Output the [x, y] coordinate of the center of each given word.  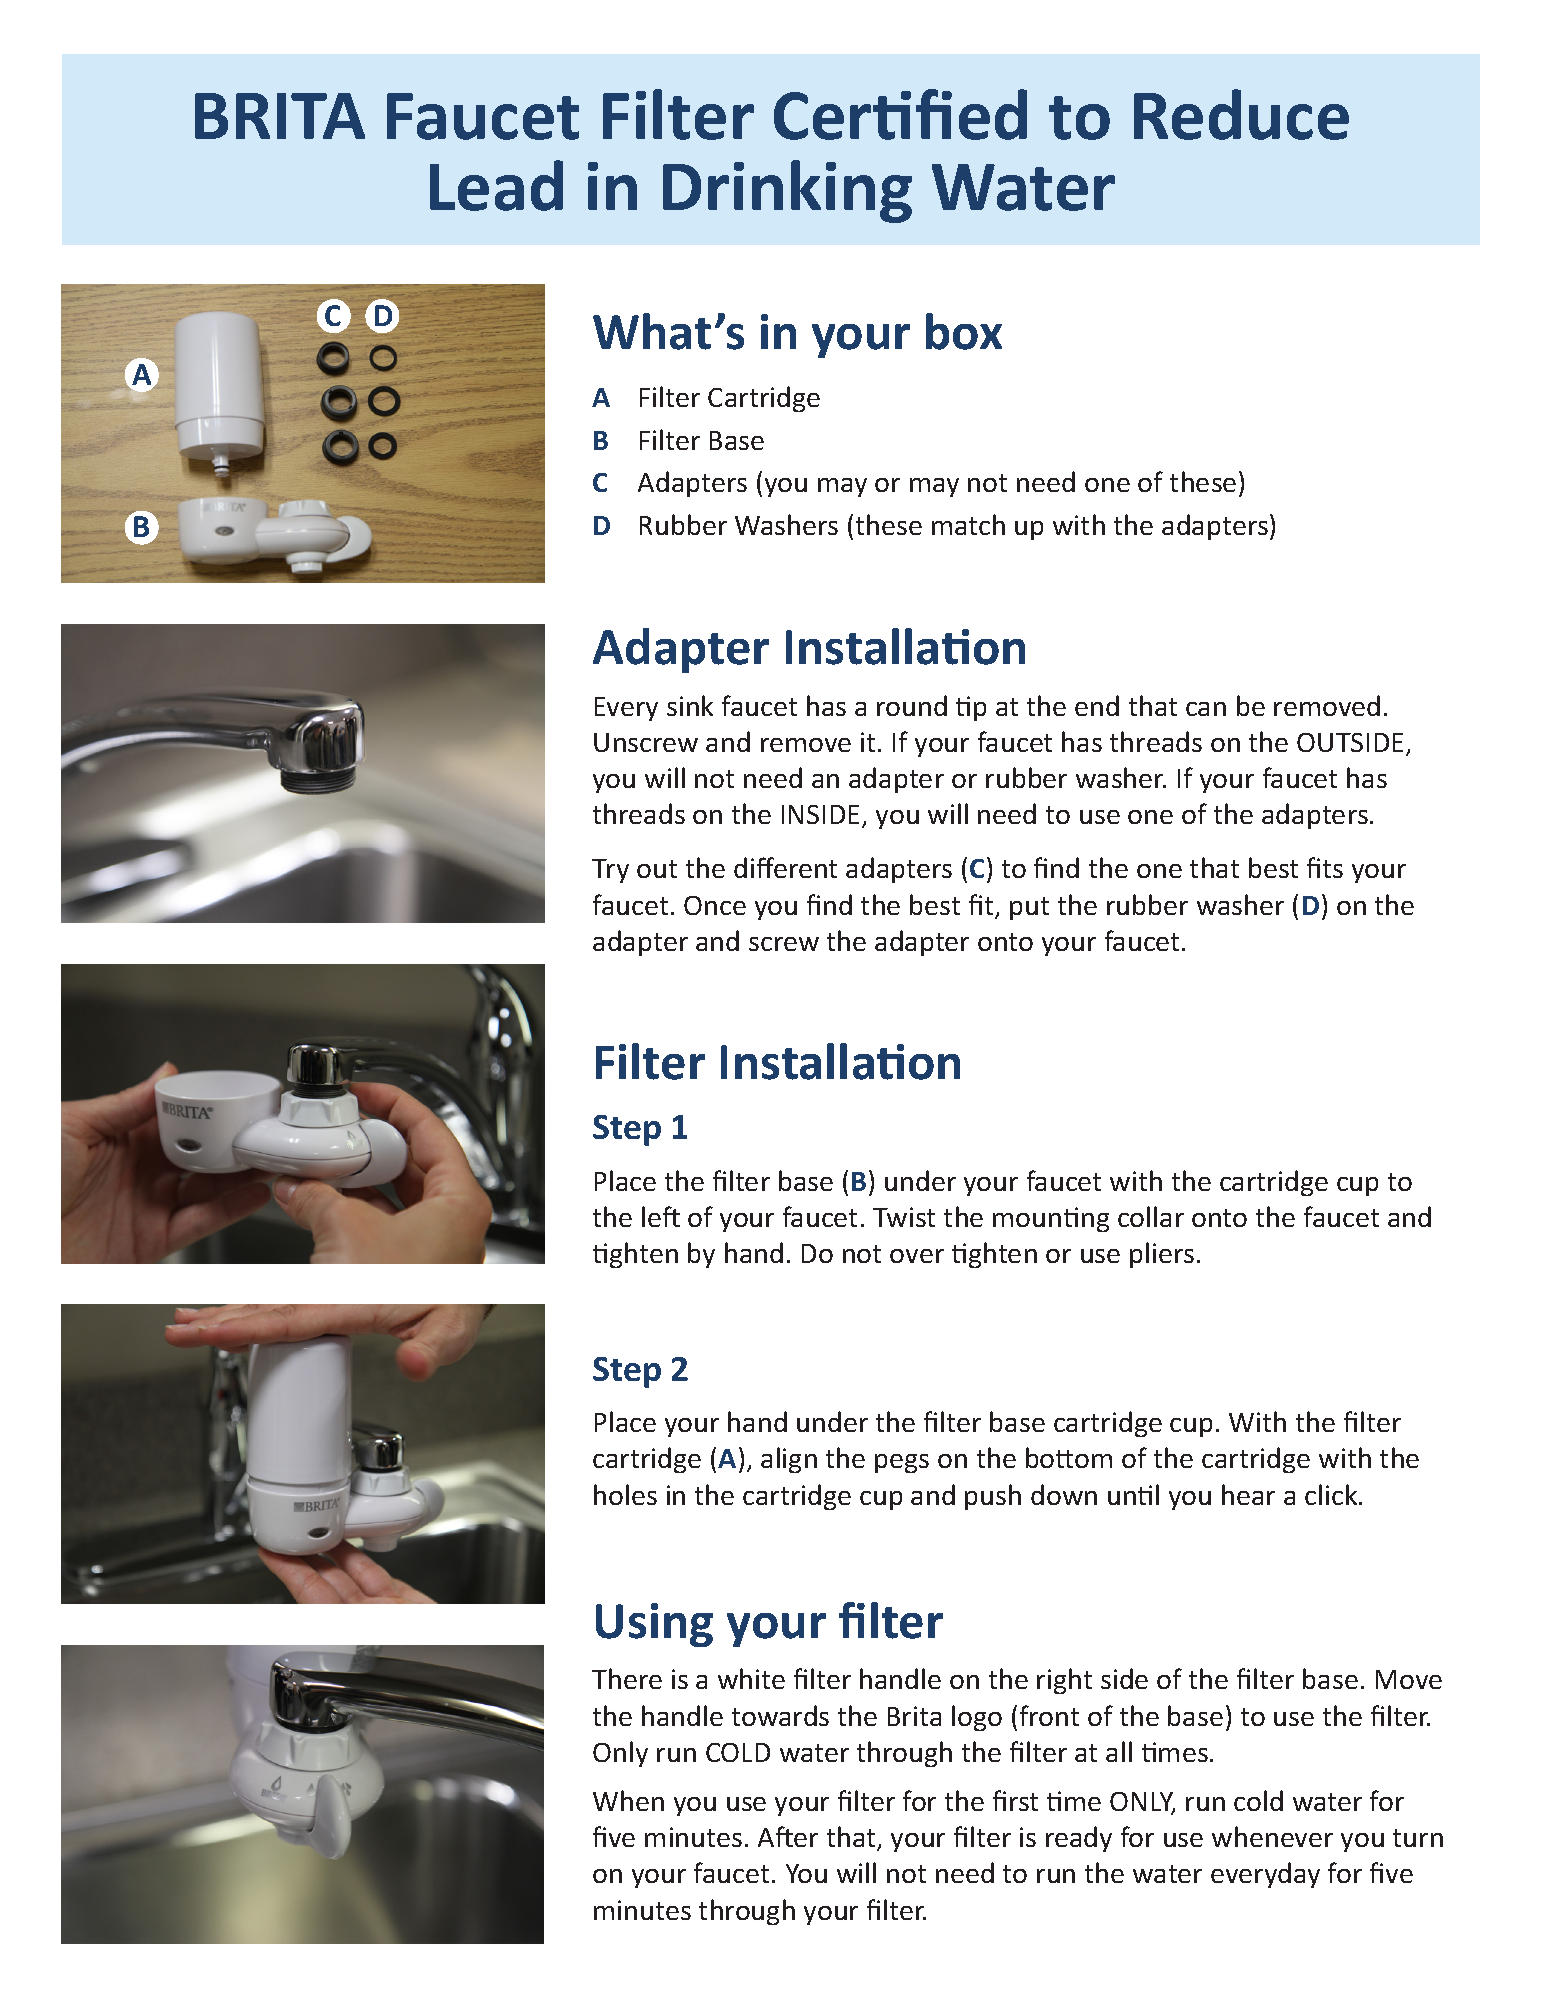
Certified [900, 114]
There [627, 1678]
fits [1325, 867]
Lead [496, 185]
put [1029, 908]
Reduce [1241, 114]
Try [610, 871]
